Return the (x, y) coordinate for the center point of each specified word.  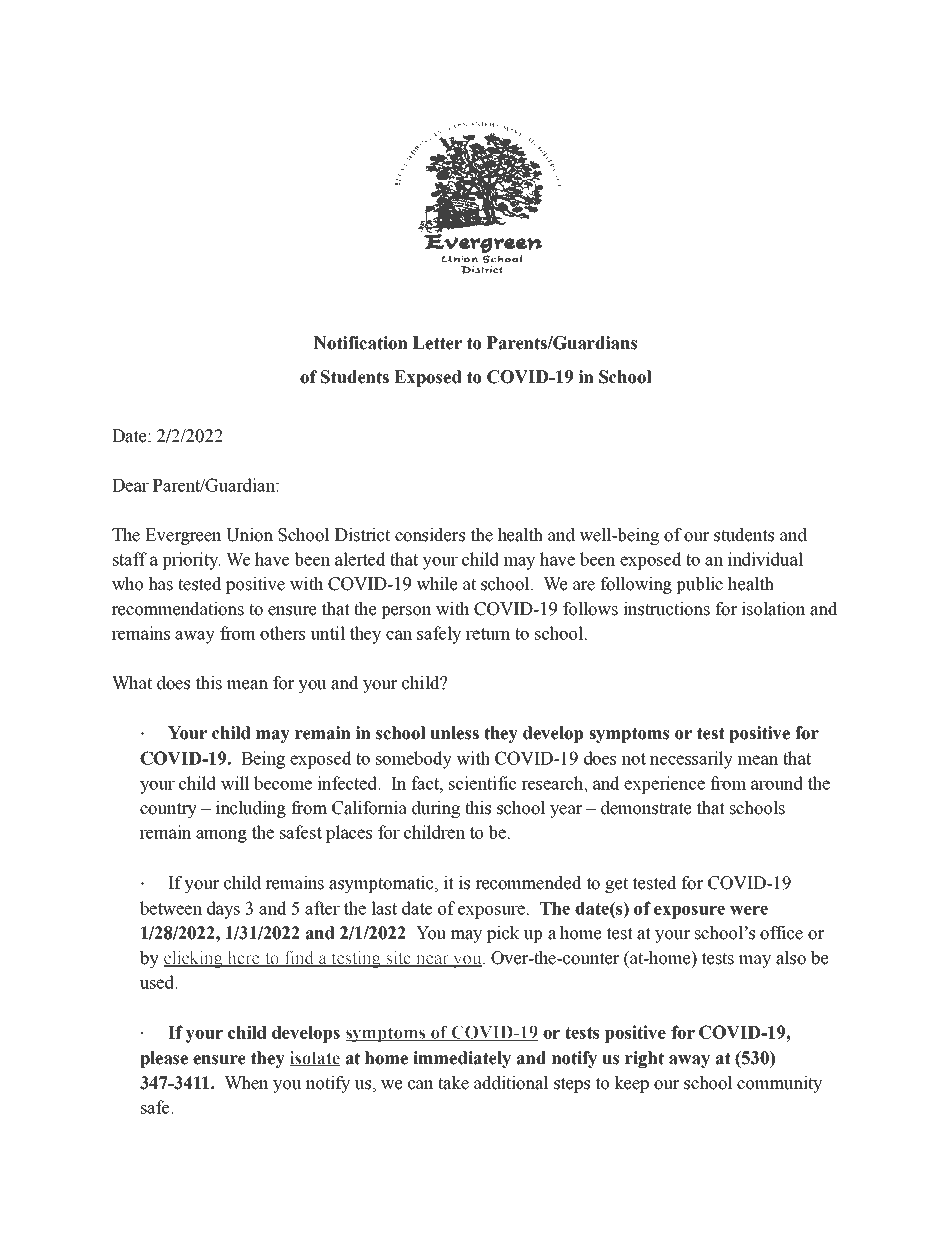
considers (430, 535)
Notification (361, 343)
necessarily (691, 760)
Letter (437, 343)
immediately (462, 1059)
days (223, 910)
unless (454, 733)
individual (765, 559)
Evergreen (183, 536)
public (699, 585)
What (132, 683)
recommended (528, 883)
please (164, 1059)
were (749, 910)
